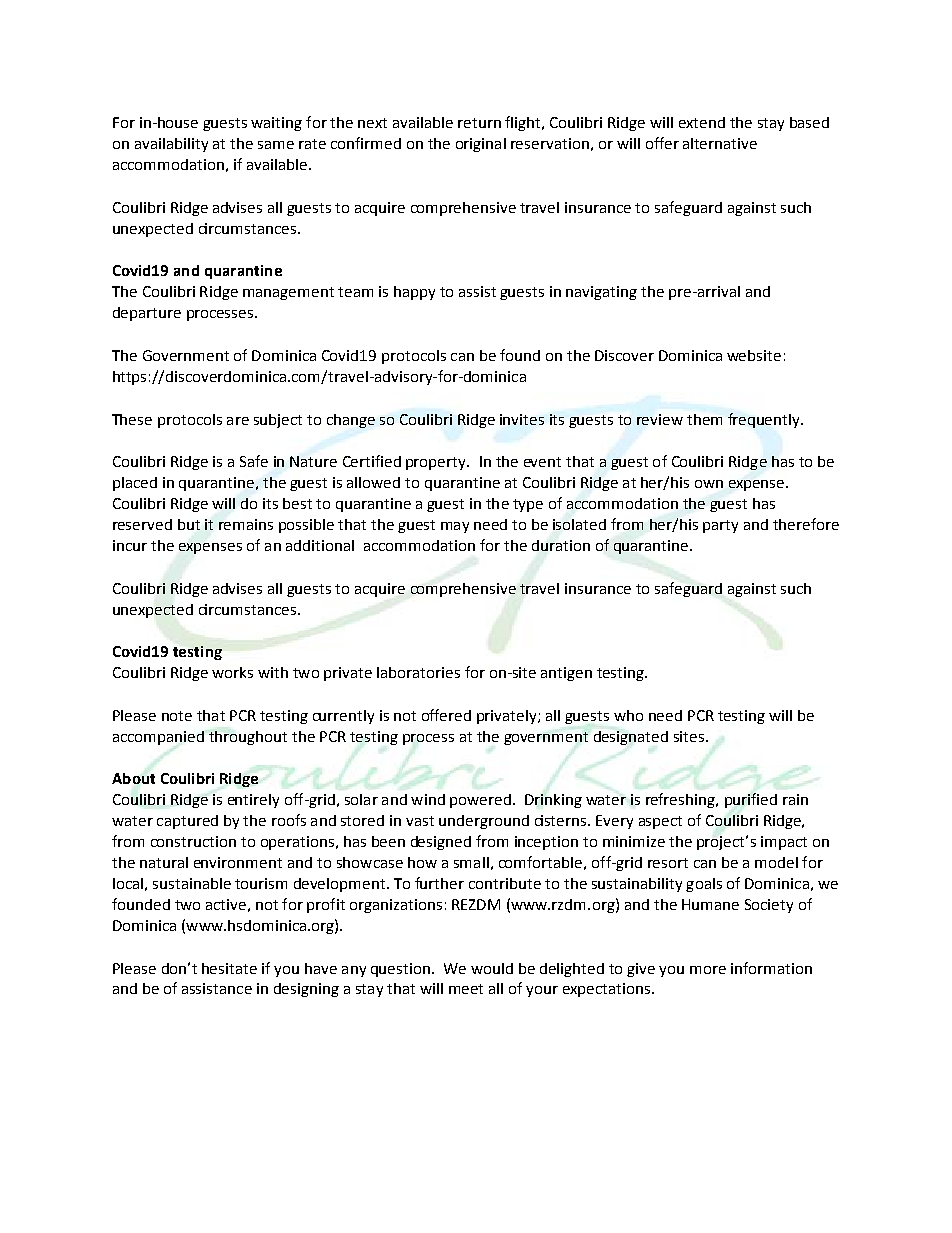  What do you see at coordinates (481, 145) in the page?
I see `original` at bounding box center [481, 145].
